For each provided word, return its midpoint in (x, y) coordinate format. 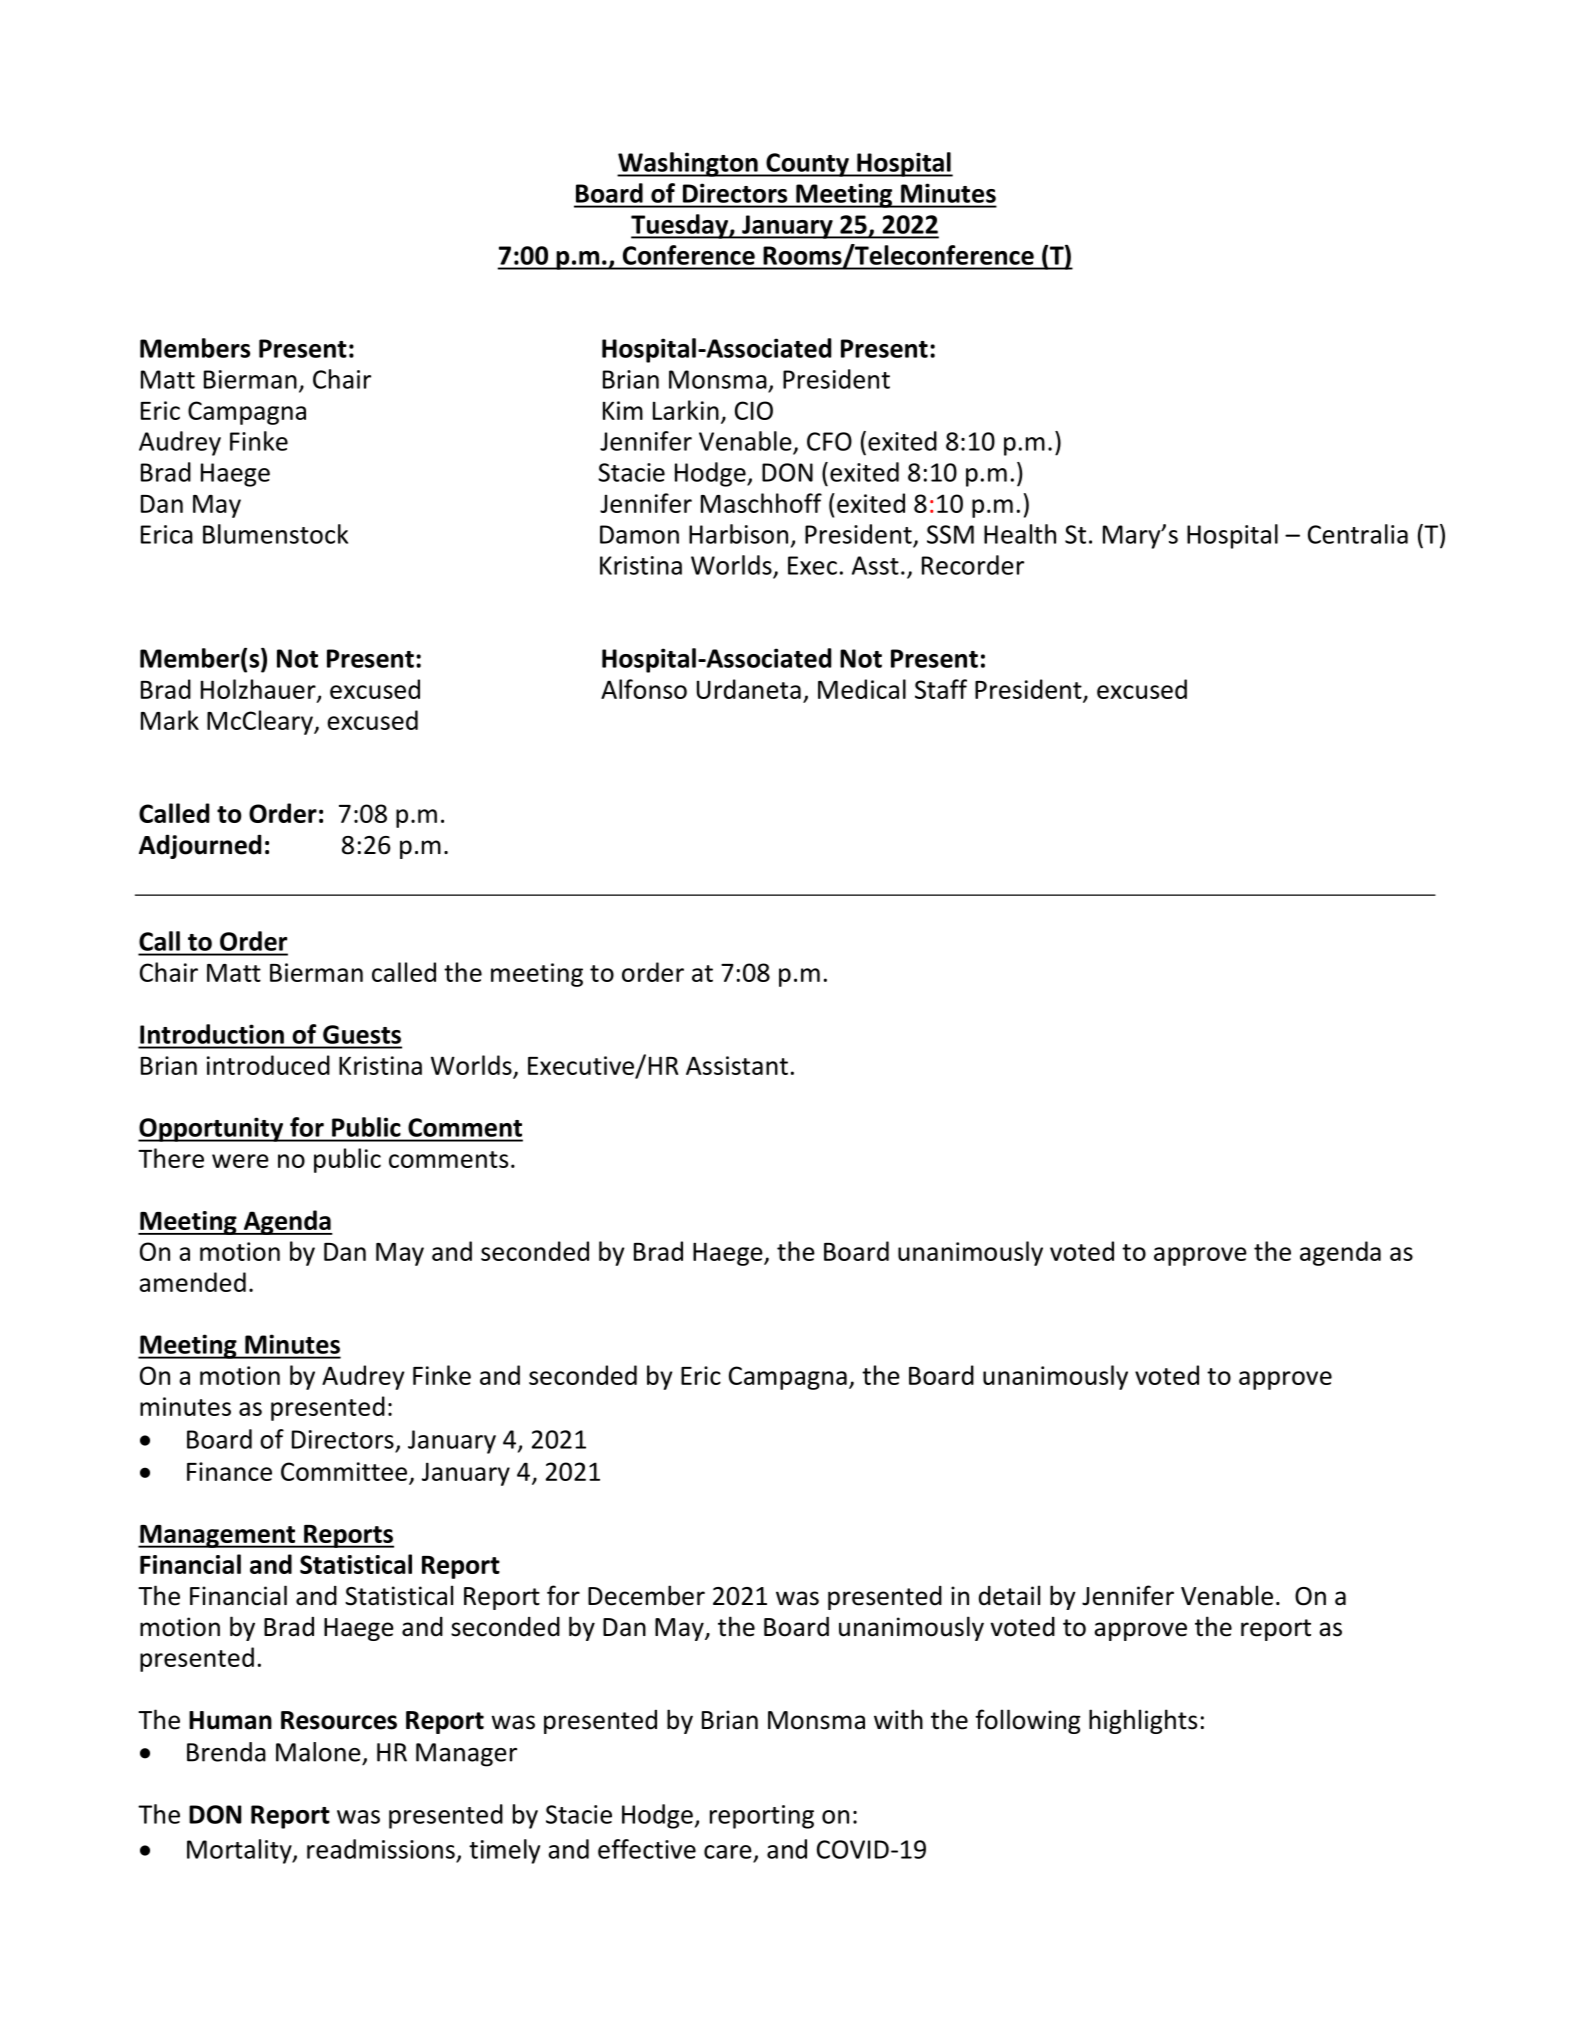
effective (647, 1849)
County (807, 165)
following (1028, 1721)
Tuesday (680, 226)
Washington (688, 164)
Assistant (737, 1065)
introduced (268, 1065)
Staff (941, 689)
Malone (318, 1752)
